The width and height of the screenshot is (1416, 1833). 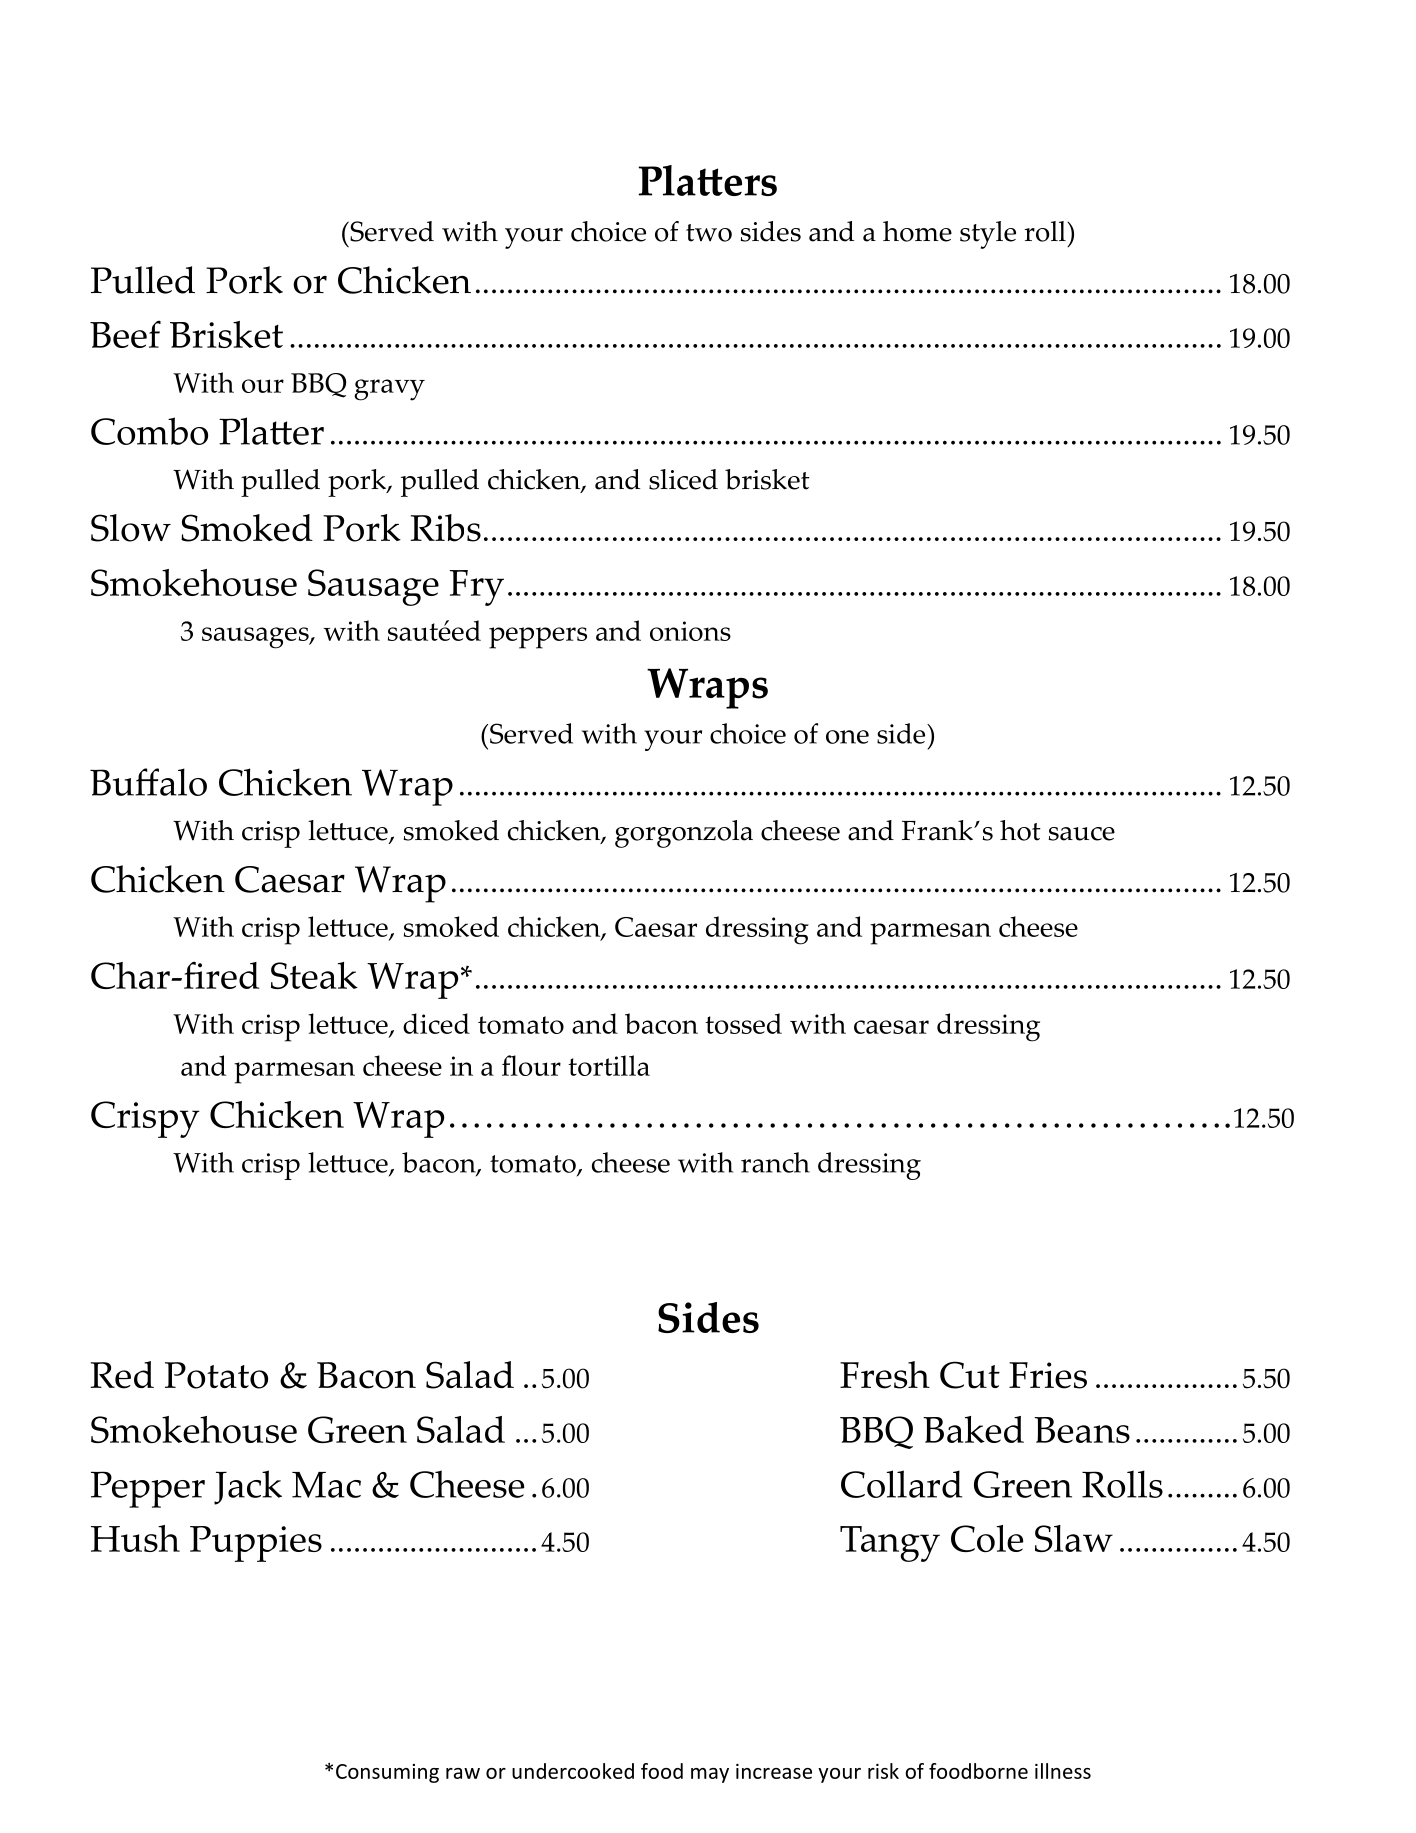 I want to click on style, so click(x=988, y=235).
